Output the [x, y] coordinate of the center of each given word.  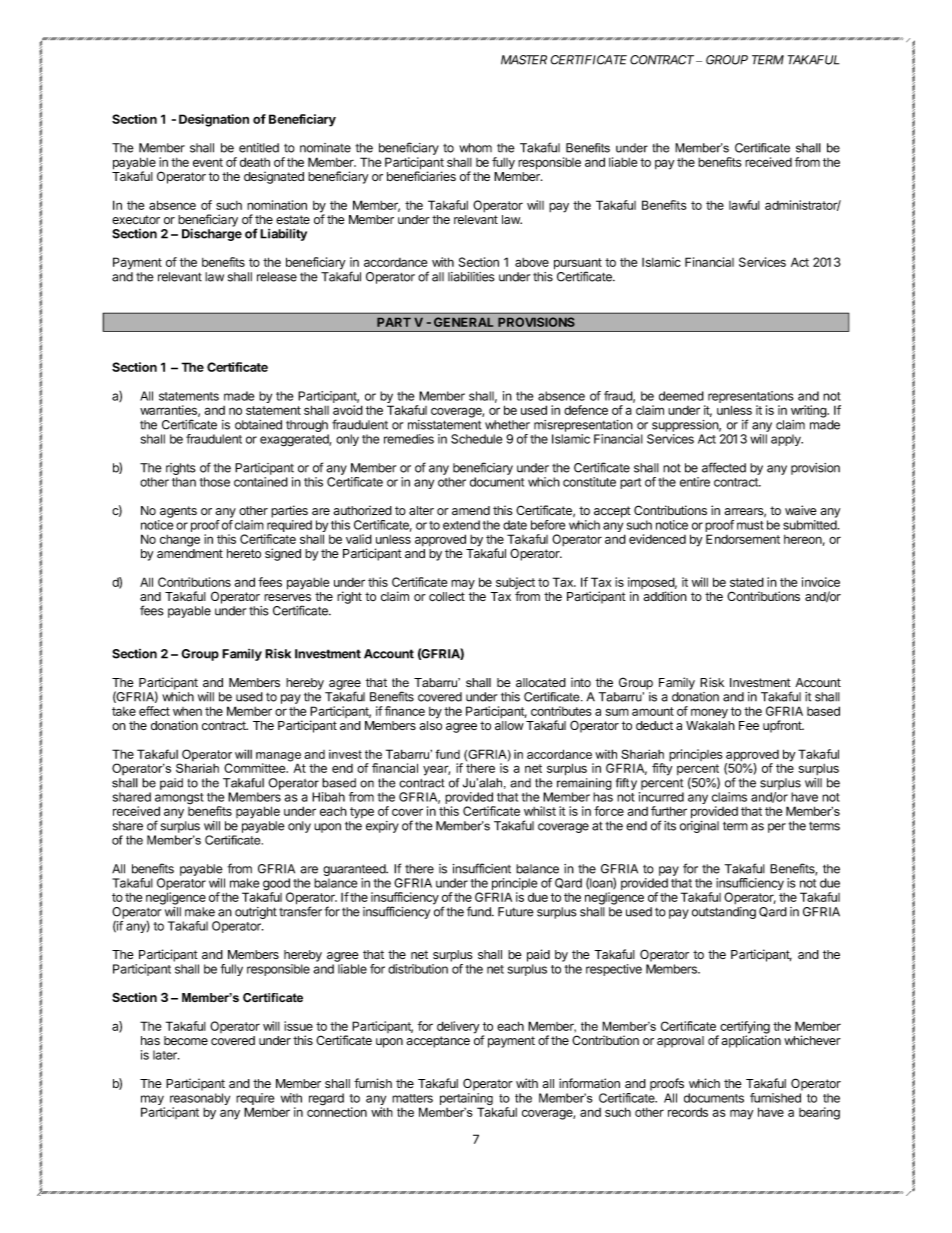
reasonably [200, 1100]
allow [509, 726]
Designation [214, 120]
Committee [256, 768]
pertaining [466, 1100]
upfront [783, 726]
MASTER [524, 60]
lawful [744, 205]
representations [751, 398]
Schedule [476, 439]
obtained [258, 425]
